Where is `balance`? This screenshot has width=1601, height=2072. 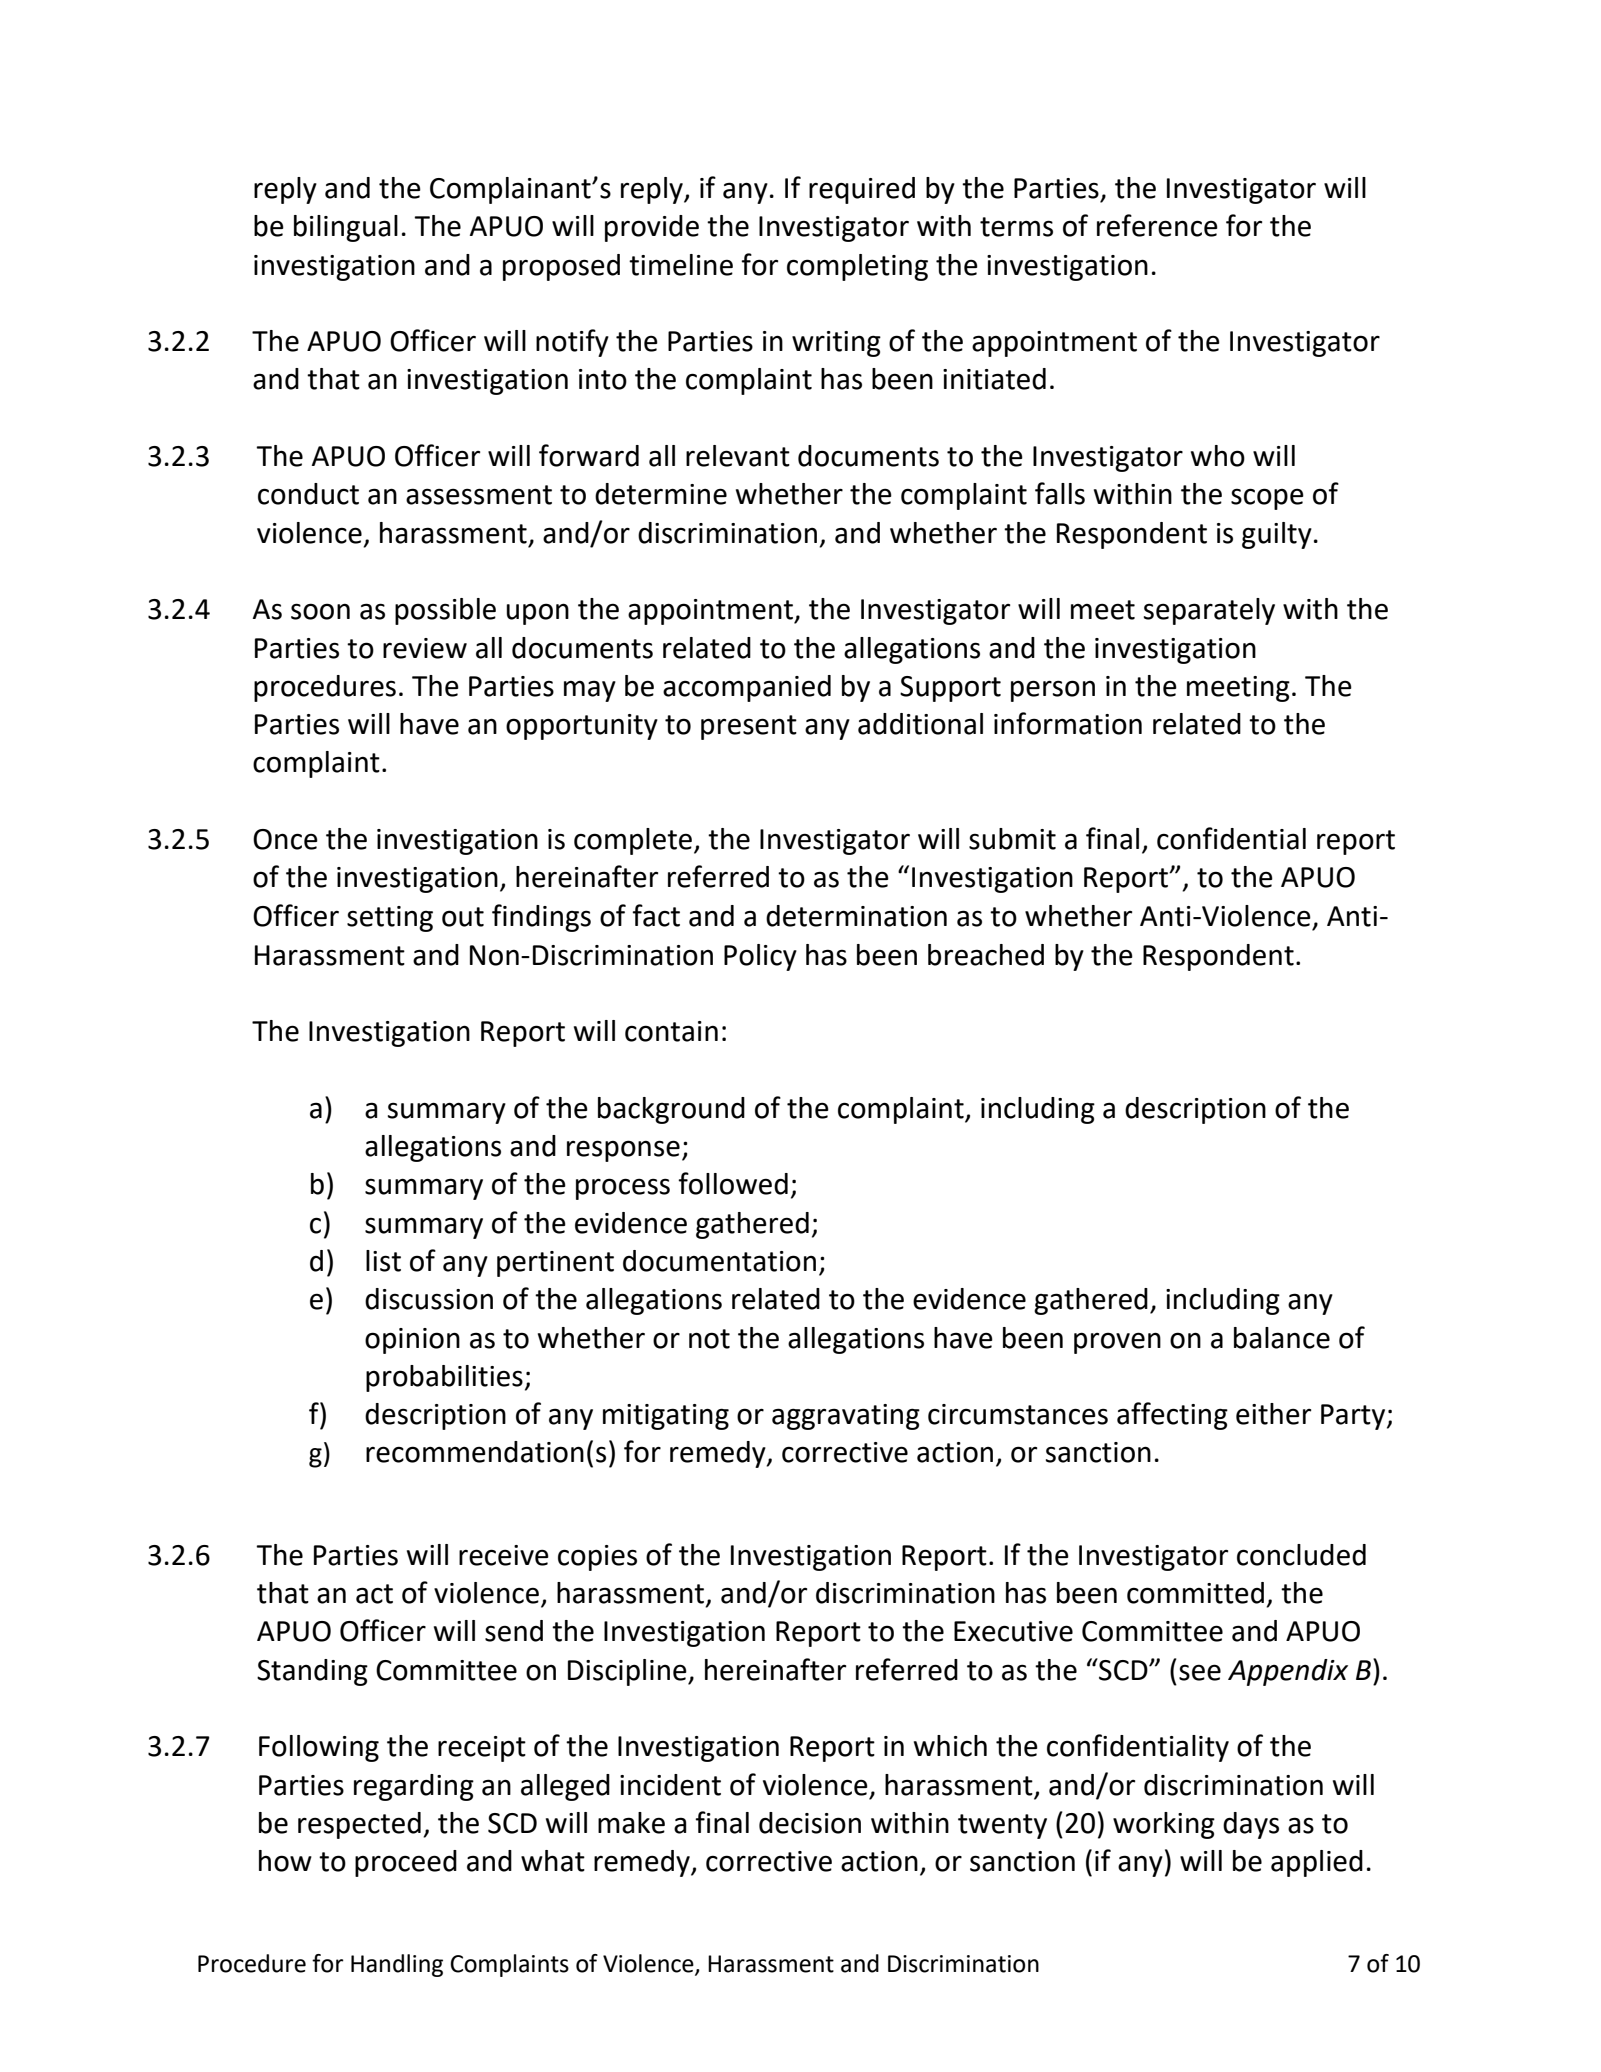
balance is located at coordinates (1282, 1338).
